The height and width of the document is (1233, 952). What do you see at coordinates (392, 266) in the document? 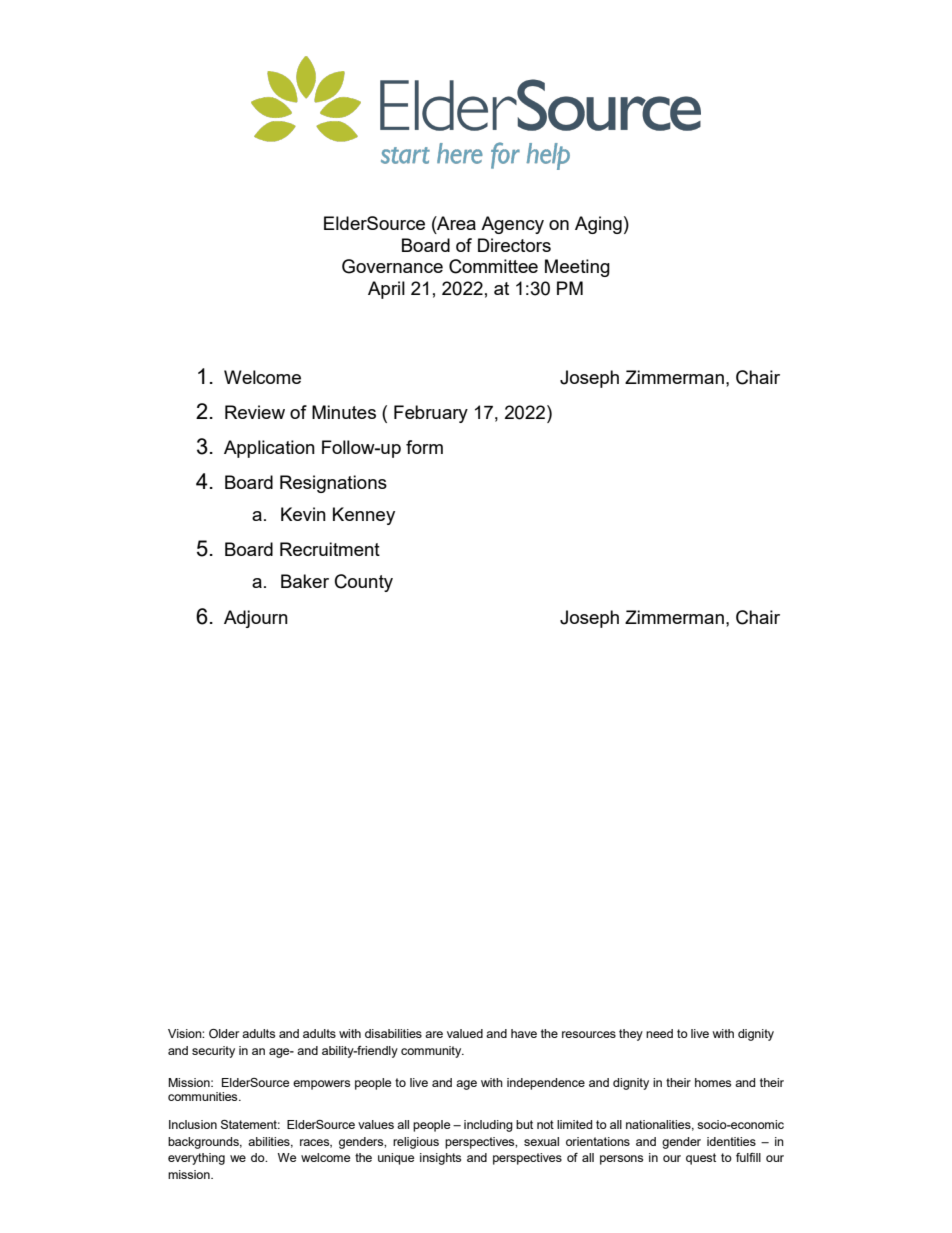
I see `Governance` at bounding box center [392, 266].
